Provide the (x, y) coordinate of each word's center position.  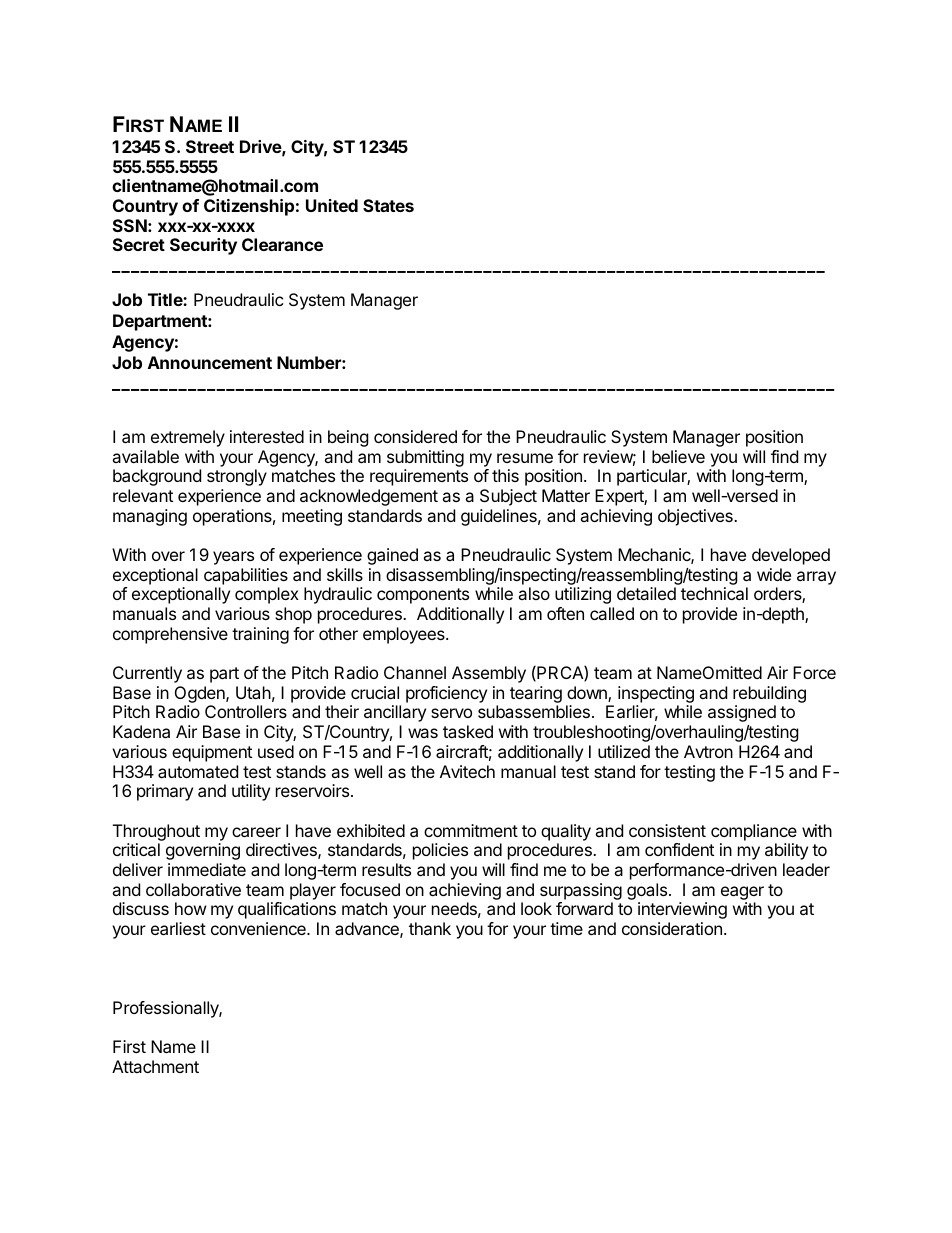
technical (714, 593)
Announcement (210, 362)
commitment (471, 830)
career (256, 832)
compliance (754, 832)
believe (678, 456)
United (332, 205)
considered (415, 436)
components (423, 596)
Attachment (155, 1066)
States (388, 205)
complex (267, 595)
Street (210, 146)
